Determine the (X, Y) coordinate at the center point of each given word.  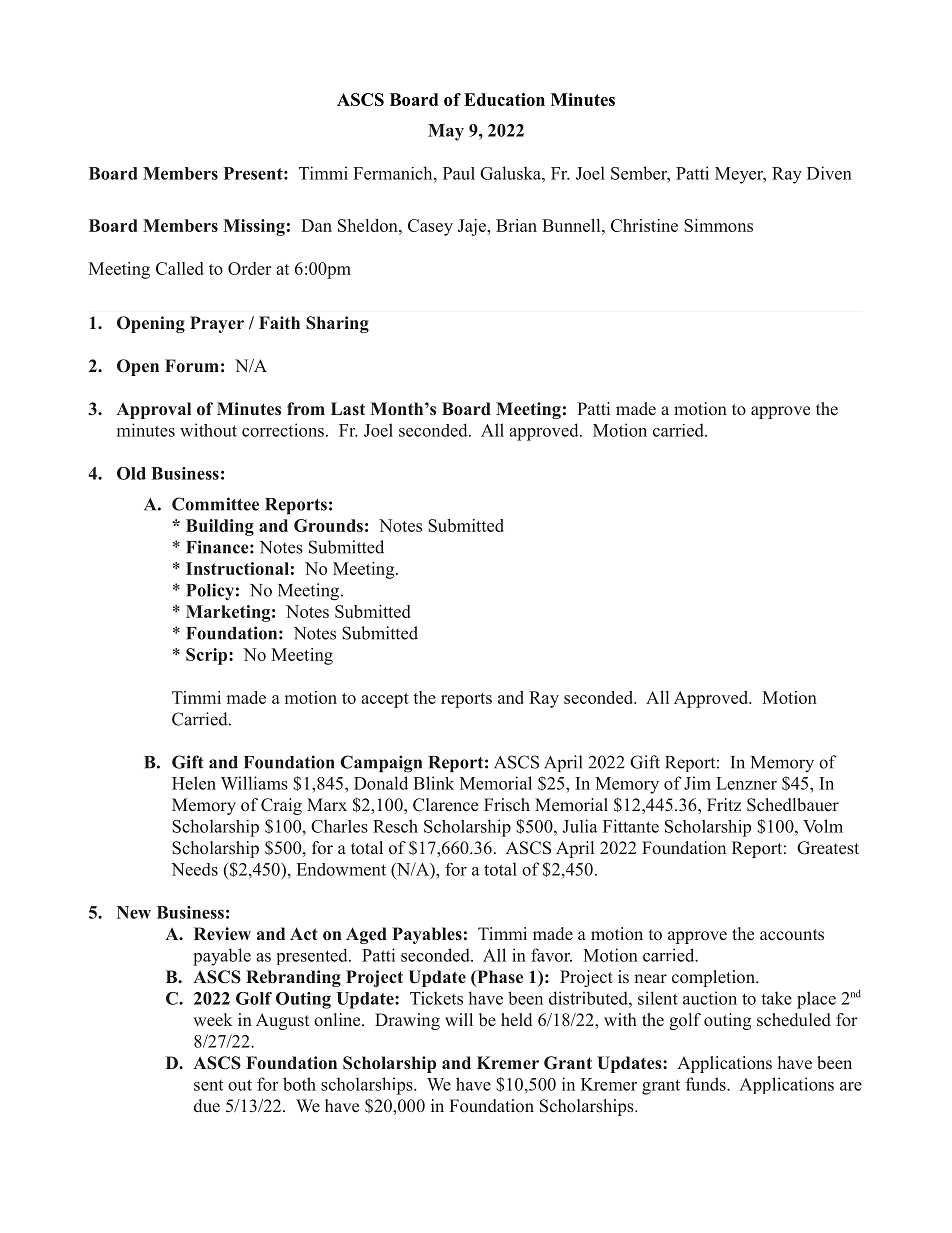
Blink (433, 783)
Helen (194, 783)
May (446, 132)
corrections (283, 430)
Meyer (740, 175)
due (207, 1106)
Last (348, 408)
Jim (697, 783)
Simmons (718, 225)
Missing (254, 227)
